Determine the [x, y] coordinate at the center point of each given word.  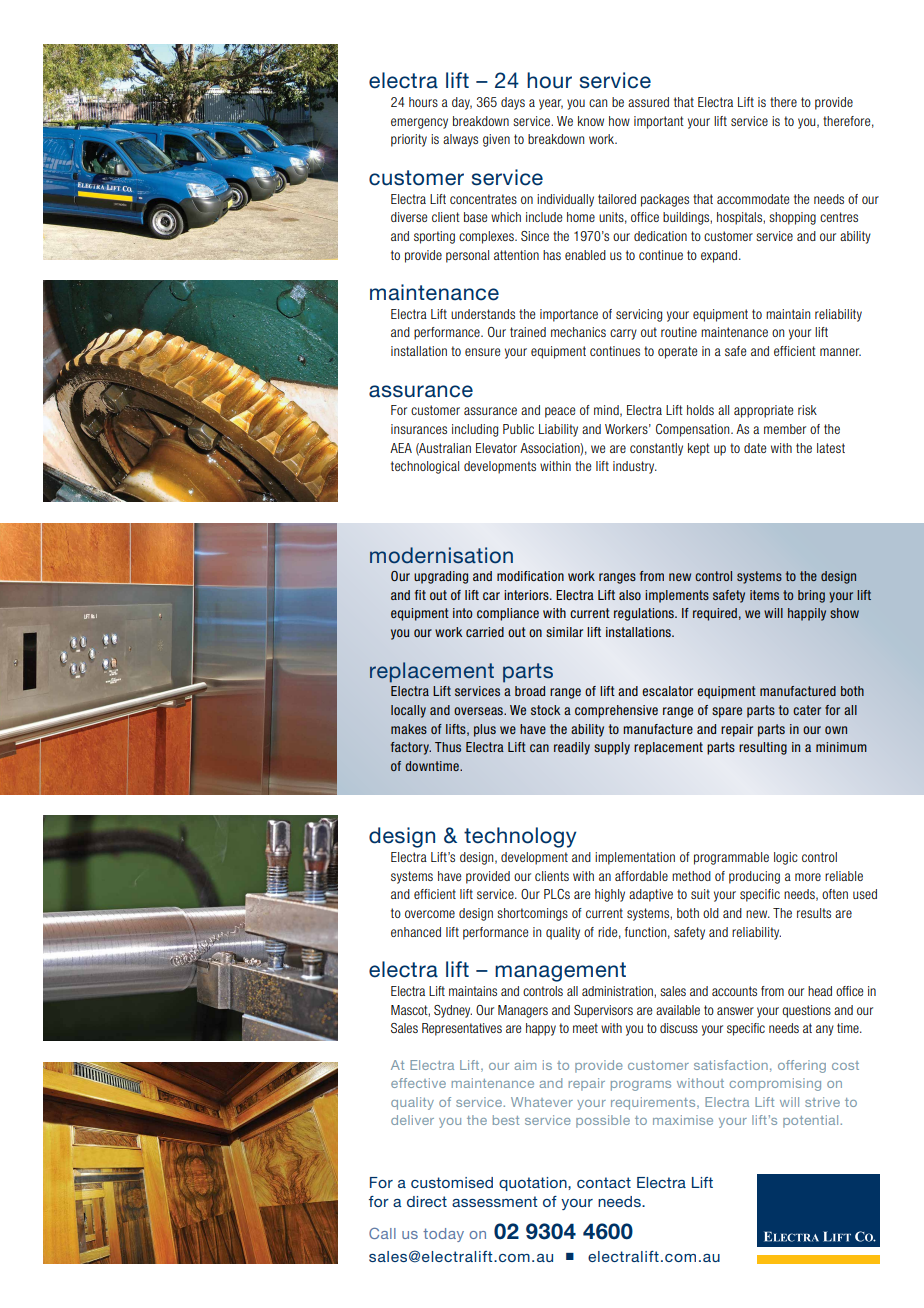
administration [618, 991]
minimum [841, 747]
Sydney [453, 1011]
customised [452, 1182]
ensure [482, 352]
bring [811, 596]
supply [612, 748]
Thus [448, 747]
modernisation [441, 555]
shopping [792, 218]
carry [623, 334]
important [659, 122]
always [460, 140]
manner [840, 352]
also [630, 595]
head [820, 991]
